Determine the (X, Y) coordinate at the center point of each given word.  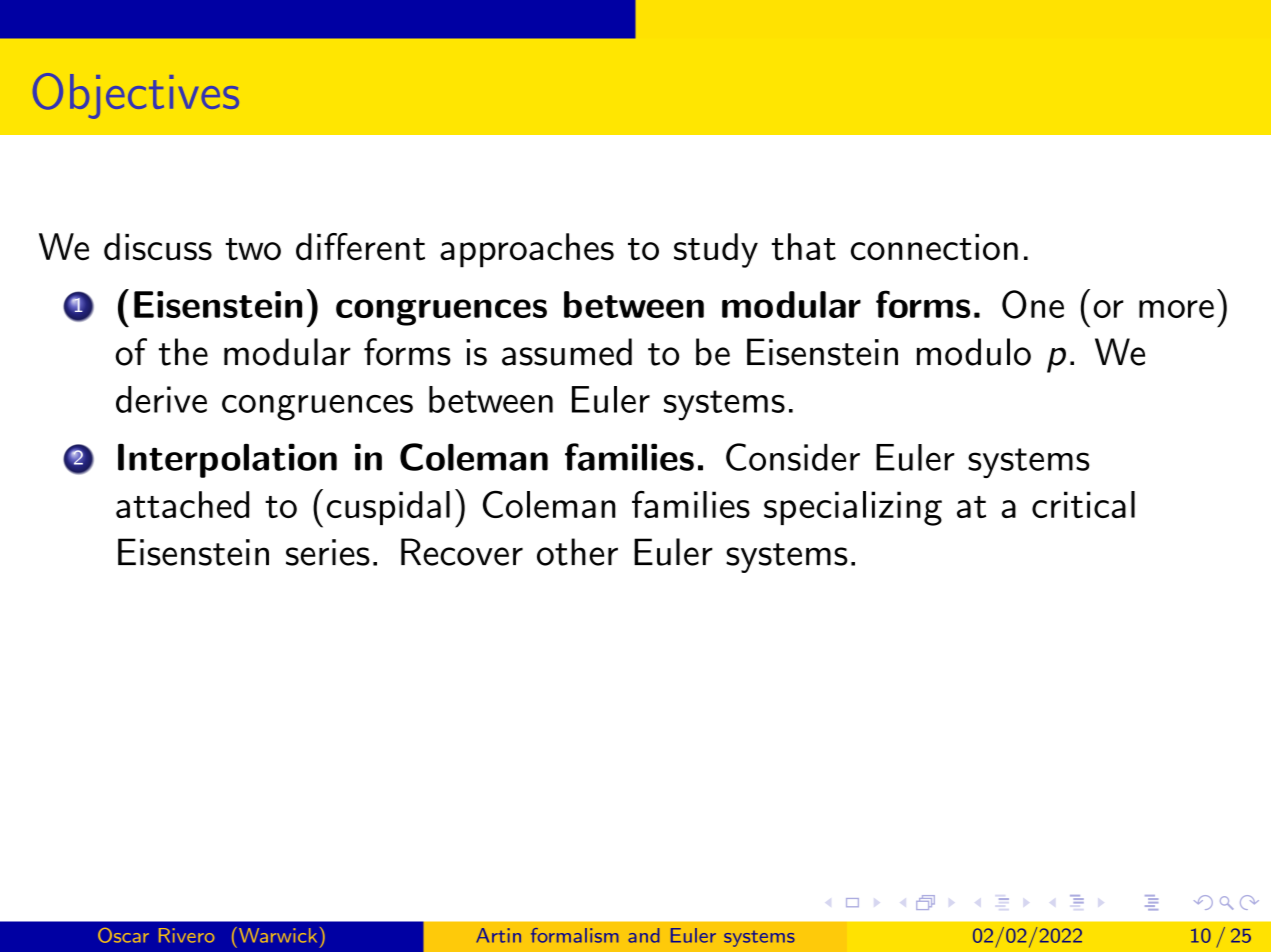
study (716, 250)
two (253, 249)
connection (934, 247)
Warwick (278, 935)
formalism (574, 935)
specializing (853, 508)
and (643, 935)
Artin (498, 935)
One (1033, 304)
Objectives (136, 96)
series (328, 552)
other (577, 552)
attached (182, 504)
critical (1083, 504)
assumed (567, 352)
